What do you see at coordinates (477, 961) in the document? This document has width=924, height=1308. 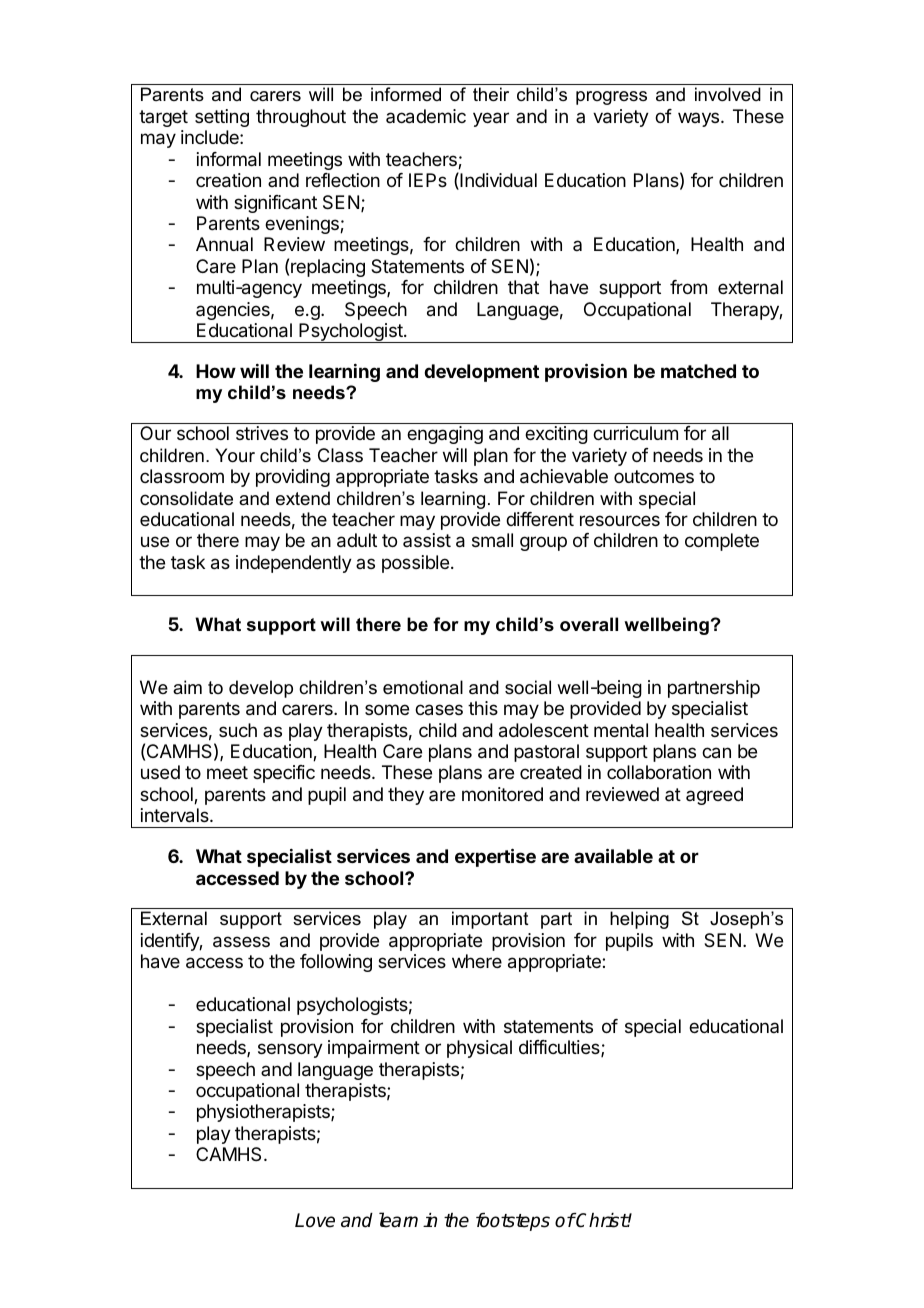 I see `where` at bounding box center [477, 961].
